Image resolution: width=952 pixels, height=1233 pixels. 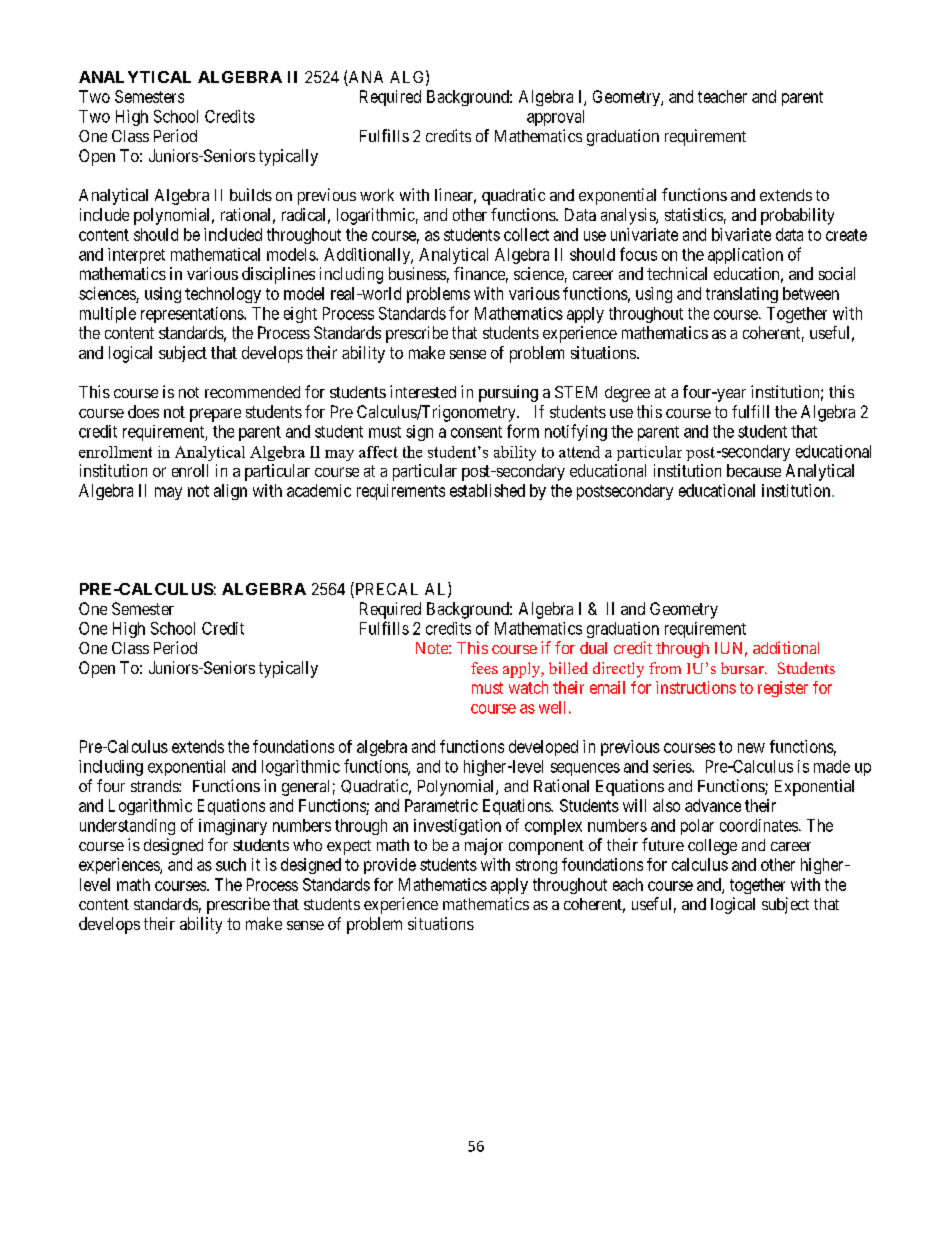 What do you see at coordinates (484, 846) in the screenshot?
I see `major` at bounding box center [484, 846].
